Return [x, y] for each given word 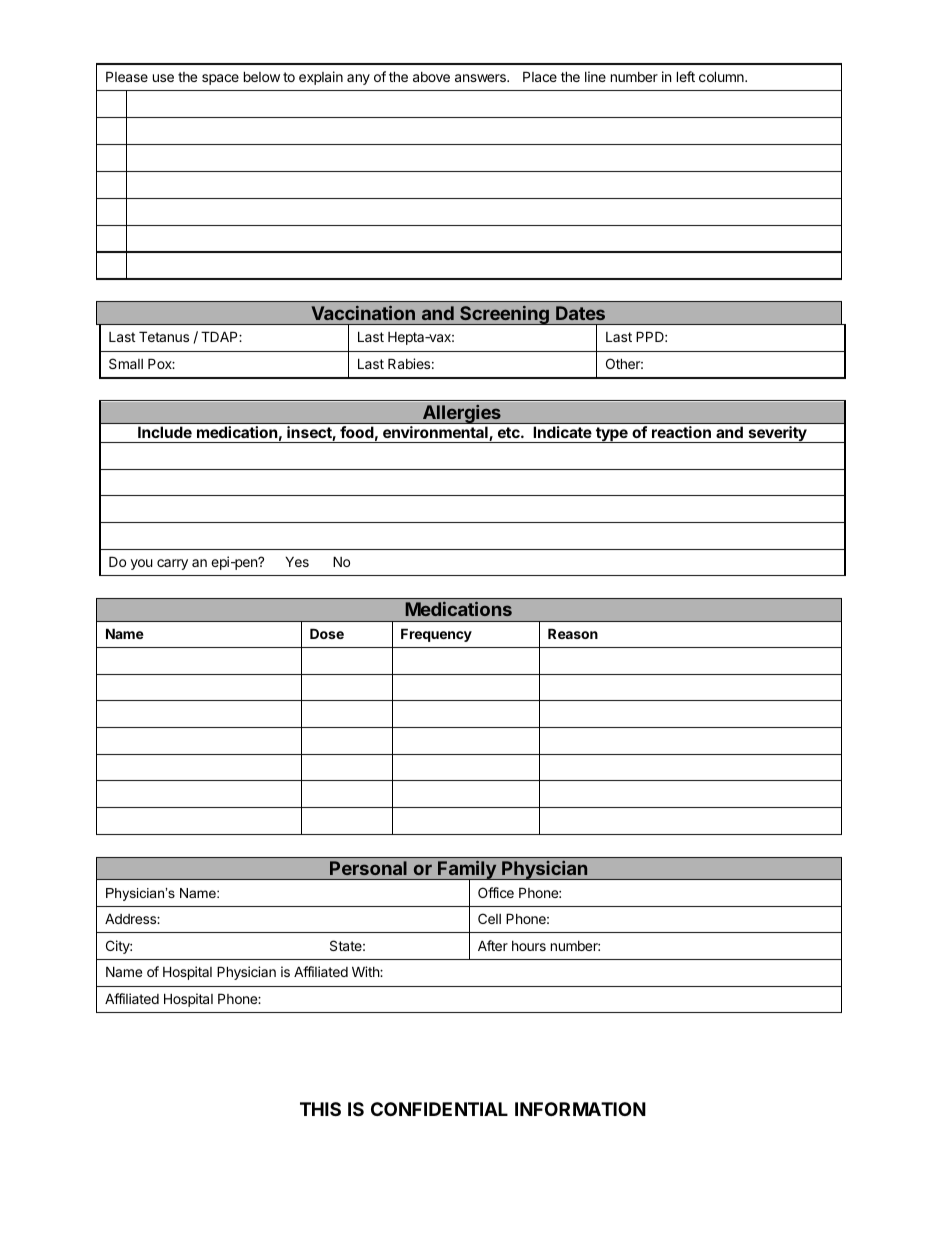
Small [126, 363]
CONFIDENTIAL [439, 1109]
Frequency [436, 635]
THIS [320, 1109]
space [220, 79]
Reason [573, 633]
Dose [327, 633]
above [431, 77]
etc [510, 432]
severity [777, 434]
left [686, 76]
